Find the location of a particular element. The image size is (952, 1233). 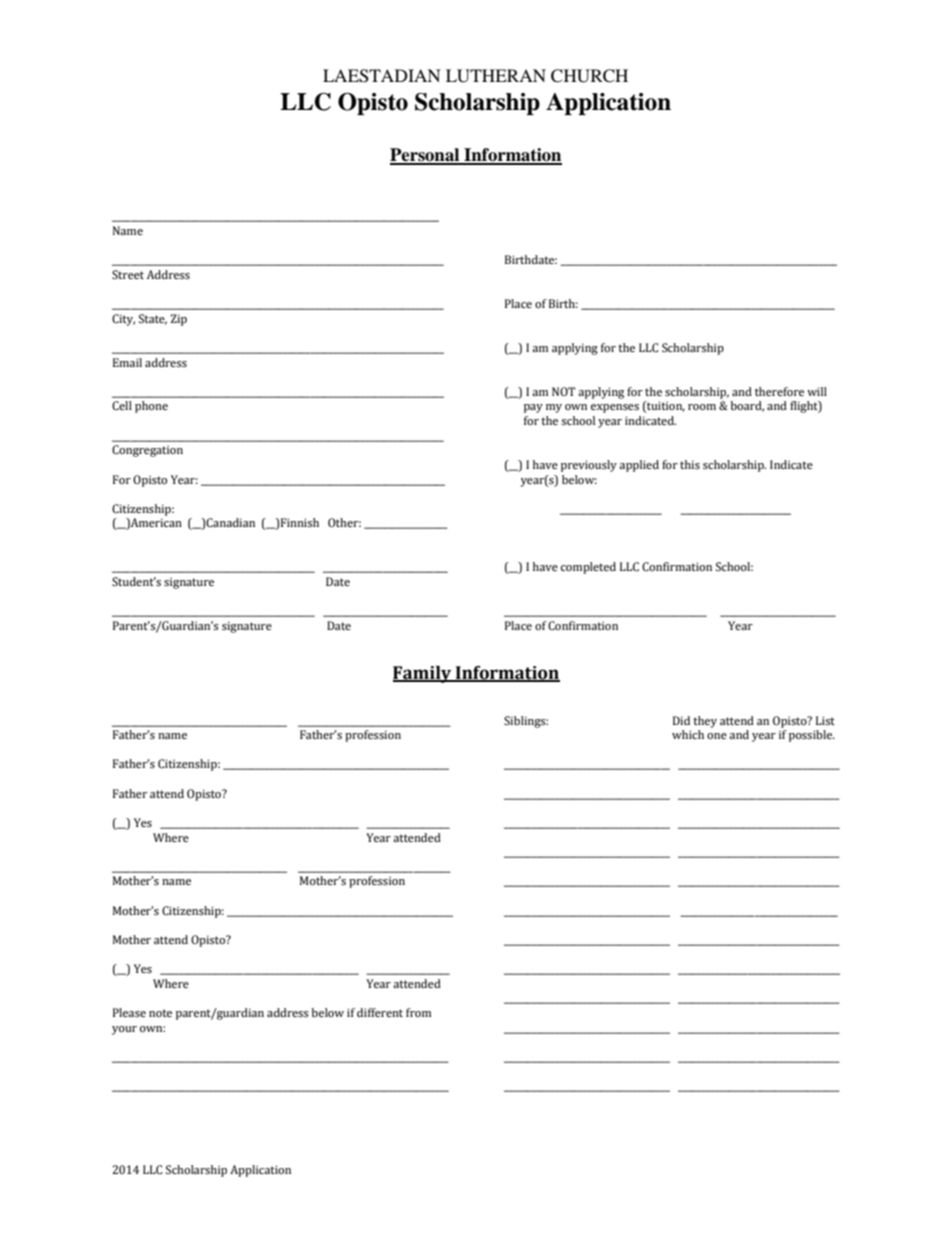

this is located at coordinates (690, 464).
